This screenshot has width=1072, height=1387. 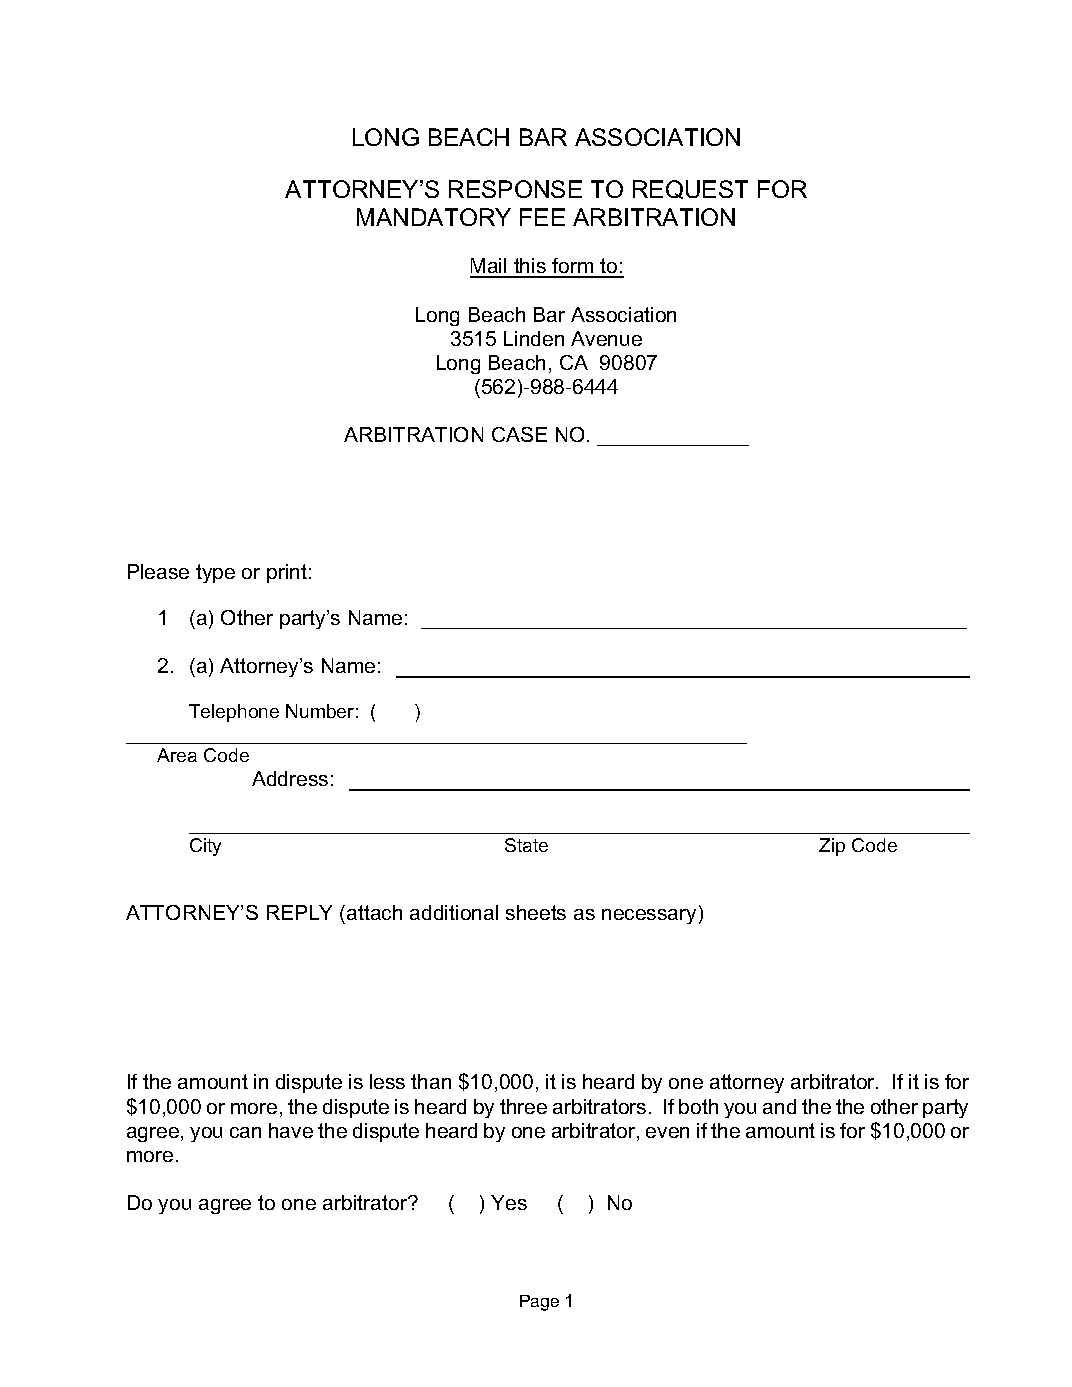 What do you see at coordinates (690, 189) in the screenshot?
I see `REQUEST` at bounding box center [690, 189].
